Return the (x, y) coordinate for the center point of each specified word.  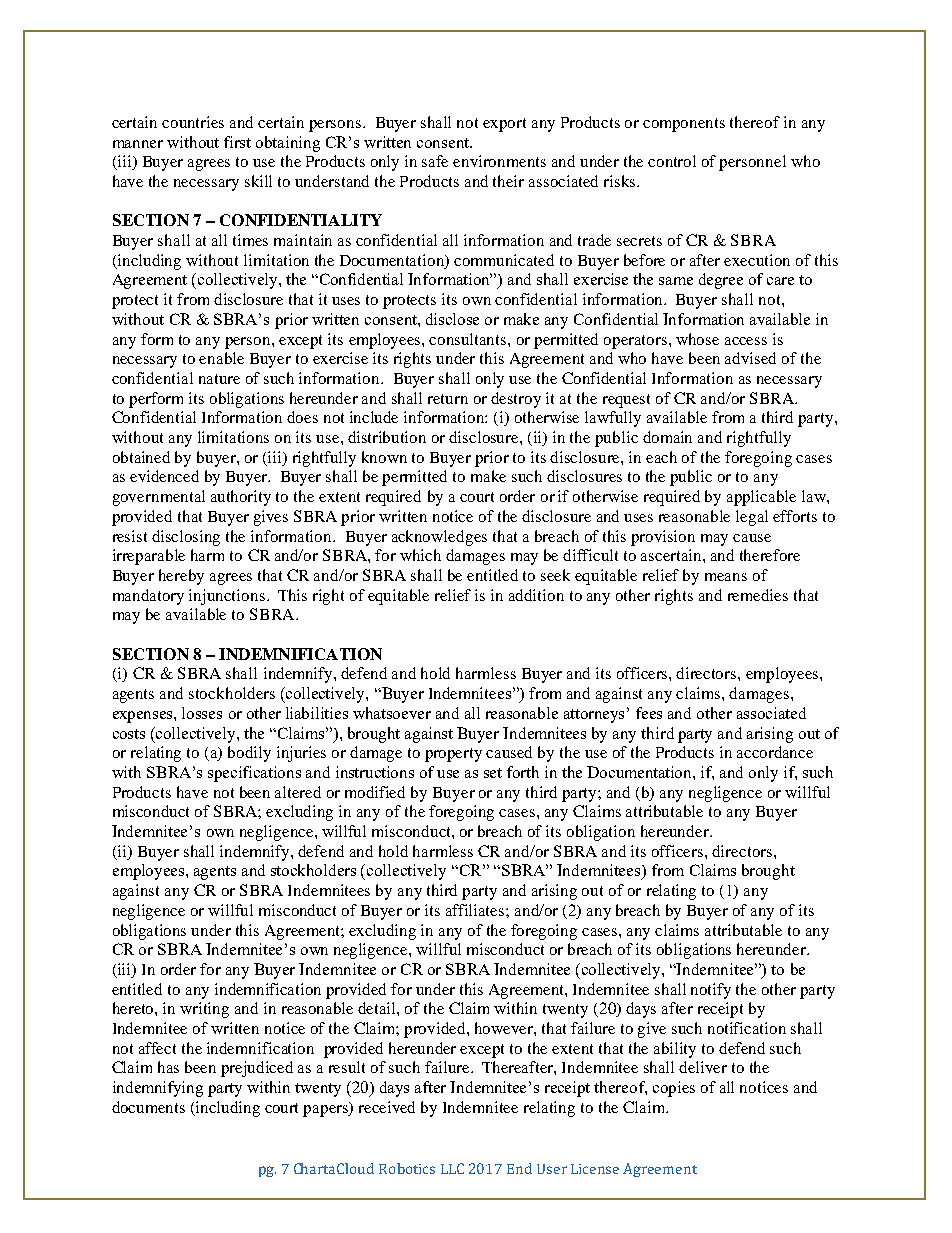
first (237, 142)
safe (435, 161)
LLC (452, 1168)
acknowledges (439, 538)
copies (674, 1089)
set (493, 773)
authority (241, 498)
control (672, 161)
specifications (254, 774)
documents (148, 1107)
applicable (761, 498)
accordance (775, 752)
